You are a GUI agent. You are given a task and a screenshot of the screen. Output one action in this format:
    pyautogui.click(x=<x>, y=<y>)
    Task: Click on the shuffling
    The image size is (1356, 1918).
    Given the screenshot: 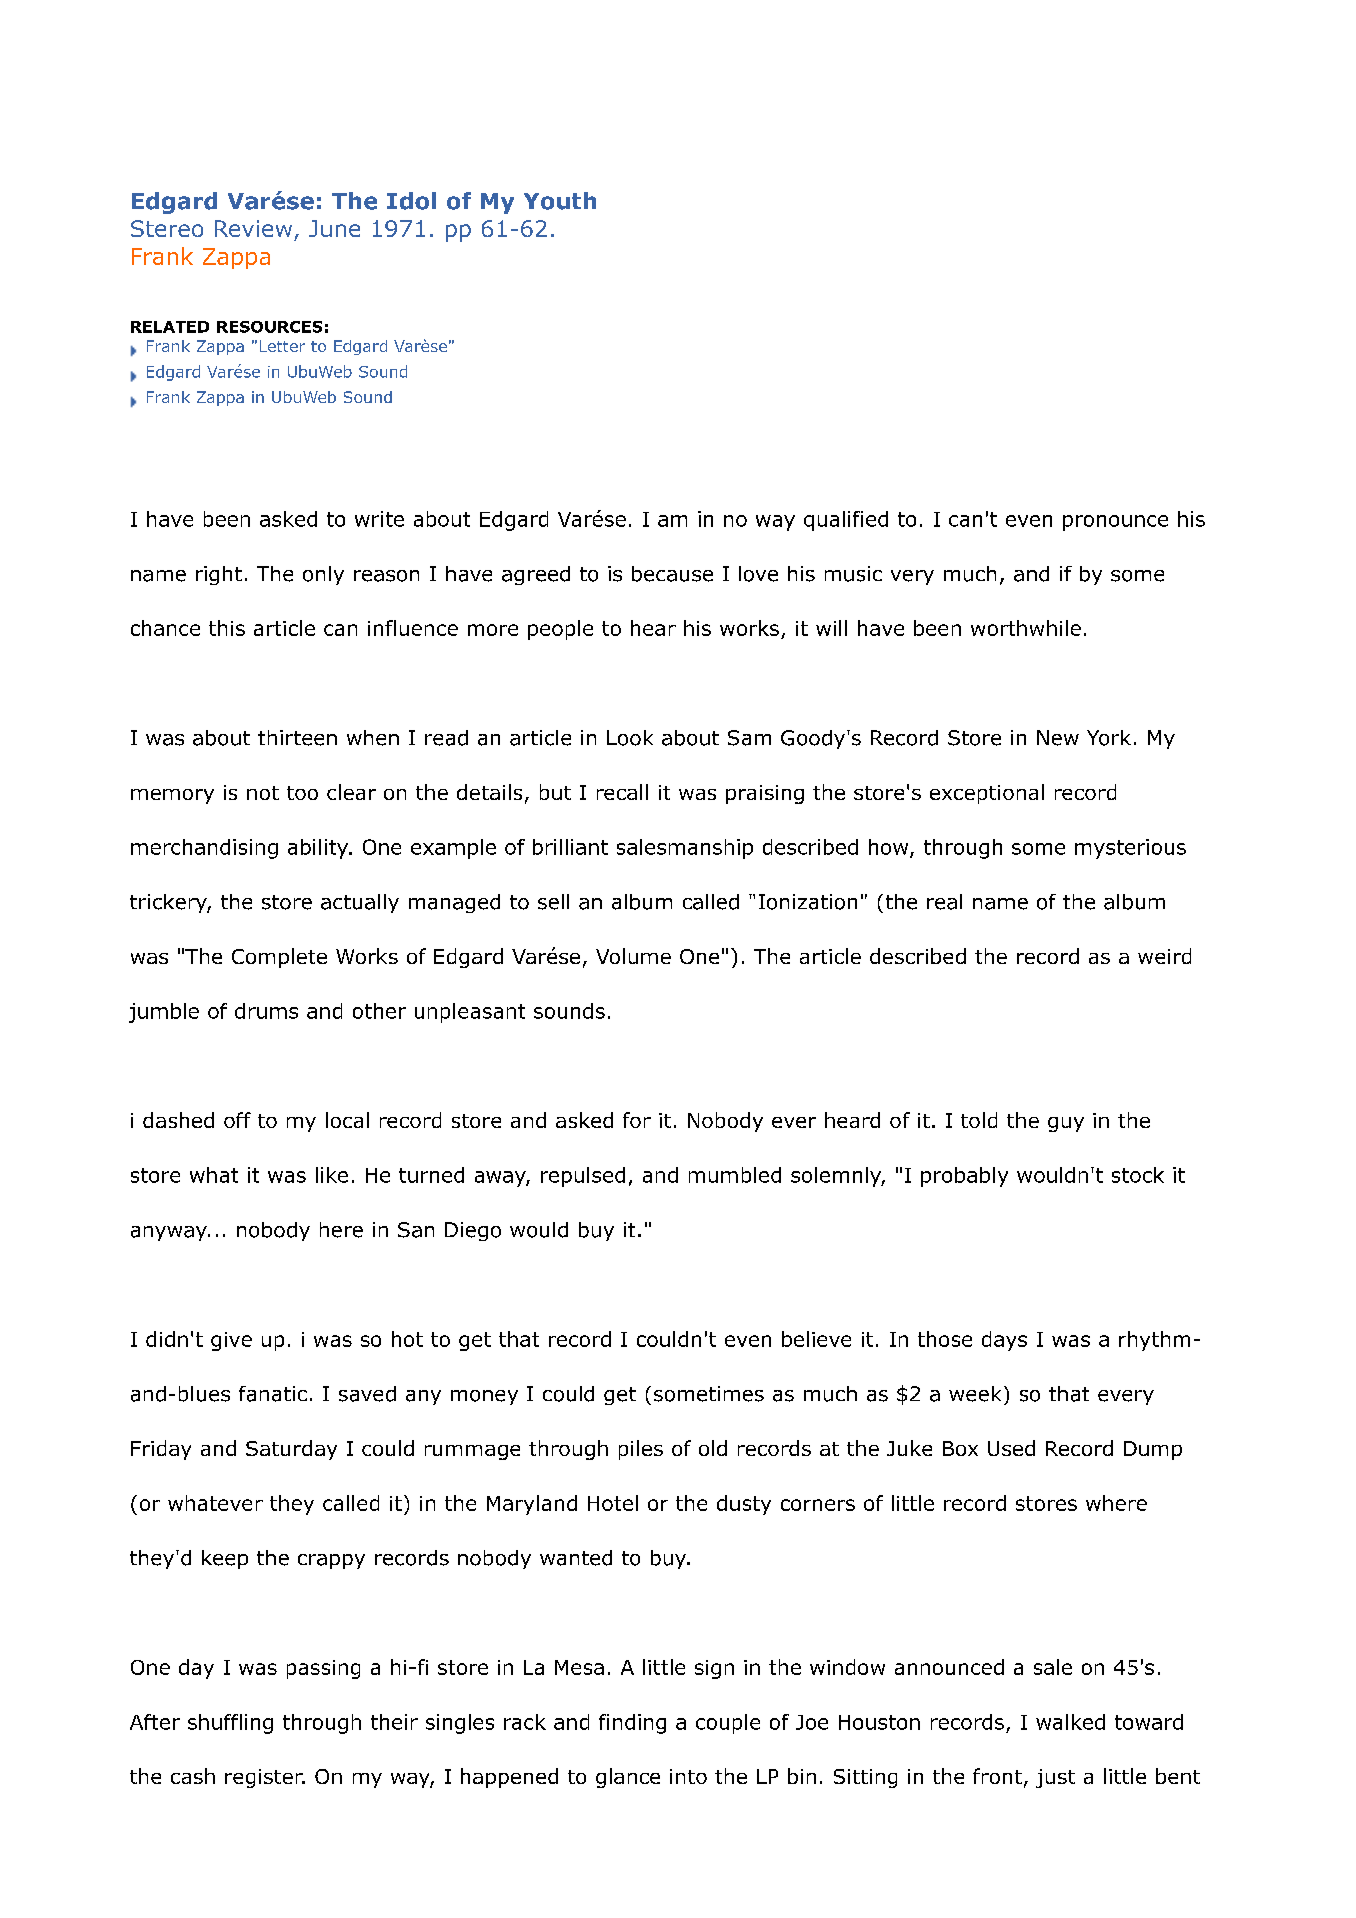 What is the action you would take?
    pyautogui.click(x=230, y=1724)
